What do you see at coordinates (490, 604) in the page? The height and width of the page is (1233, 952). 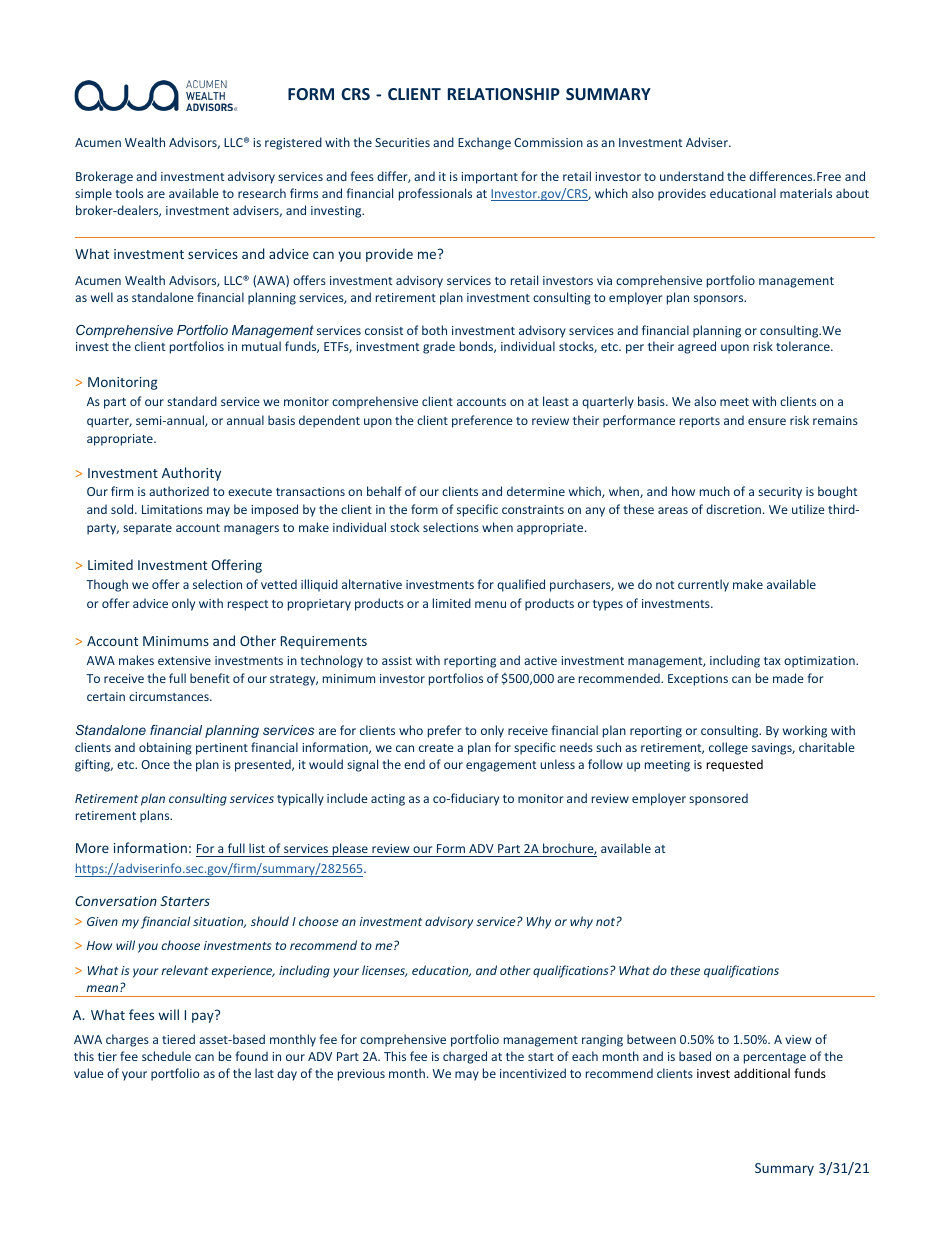 I see `menu` at bounding box center [490, 604].
